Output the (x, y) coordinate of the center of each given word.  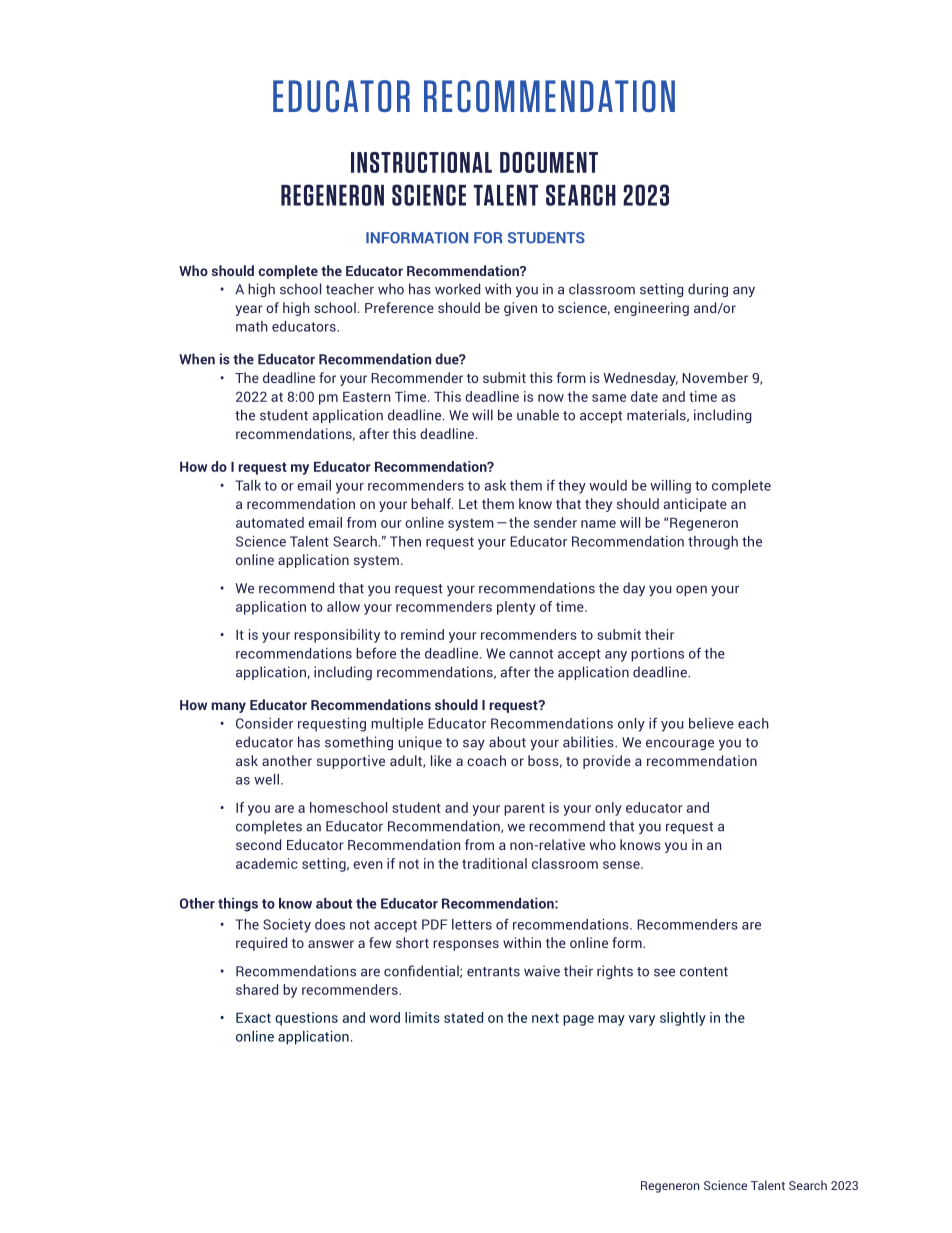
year (248, 310)
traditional (494, 863)
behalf (432, 503)
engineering (651, 309)
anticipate (695, 505)
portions (657, 655)
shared (257, 989)
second (258, 844)
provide (607, 762)
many (228, 707)
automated (270, 522)
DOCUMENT (549, 162)
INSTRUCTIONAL (421, 162)
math (252, 326)
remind (422, 634)
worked (457, 289)
